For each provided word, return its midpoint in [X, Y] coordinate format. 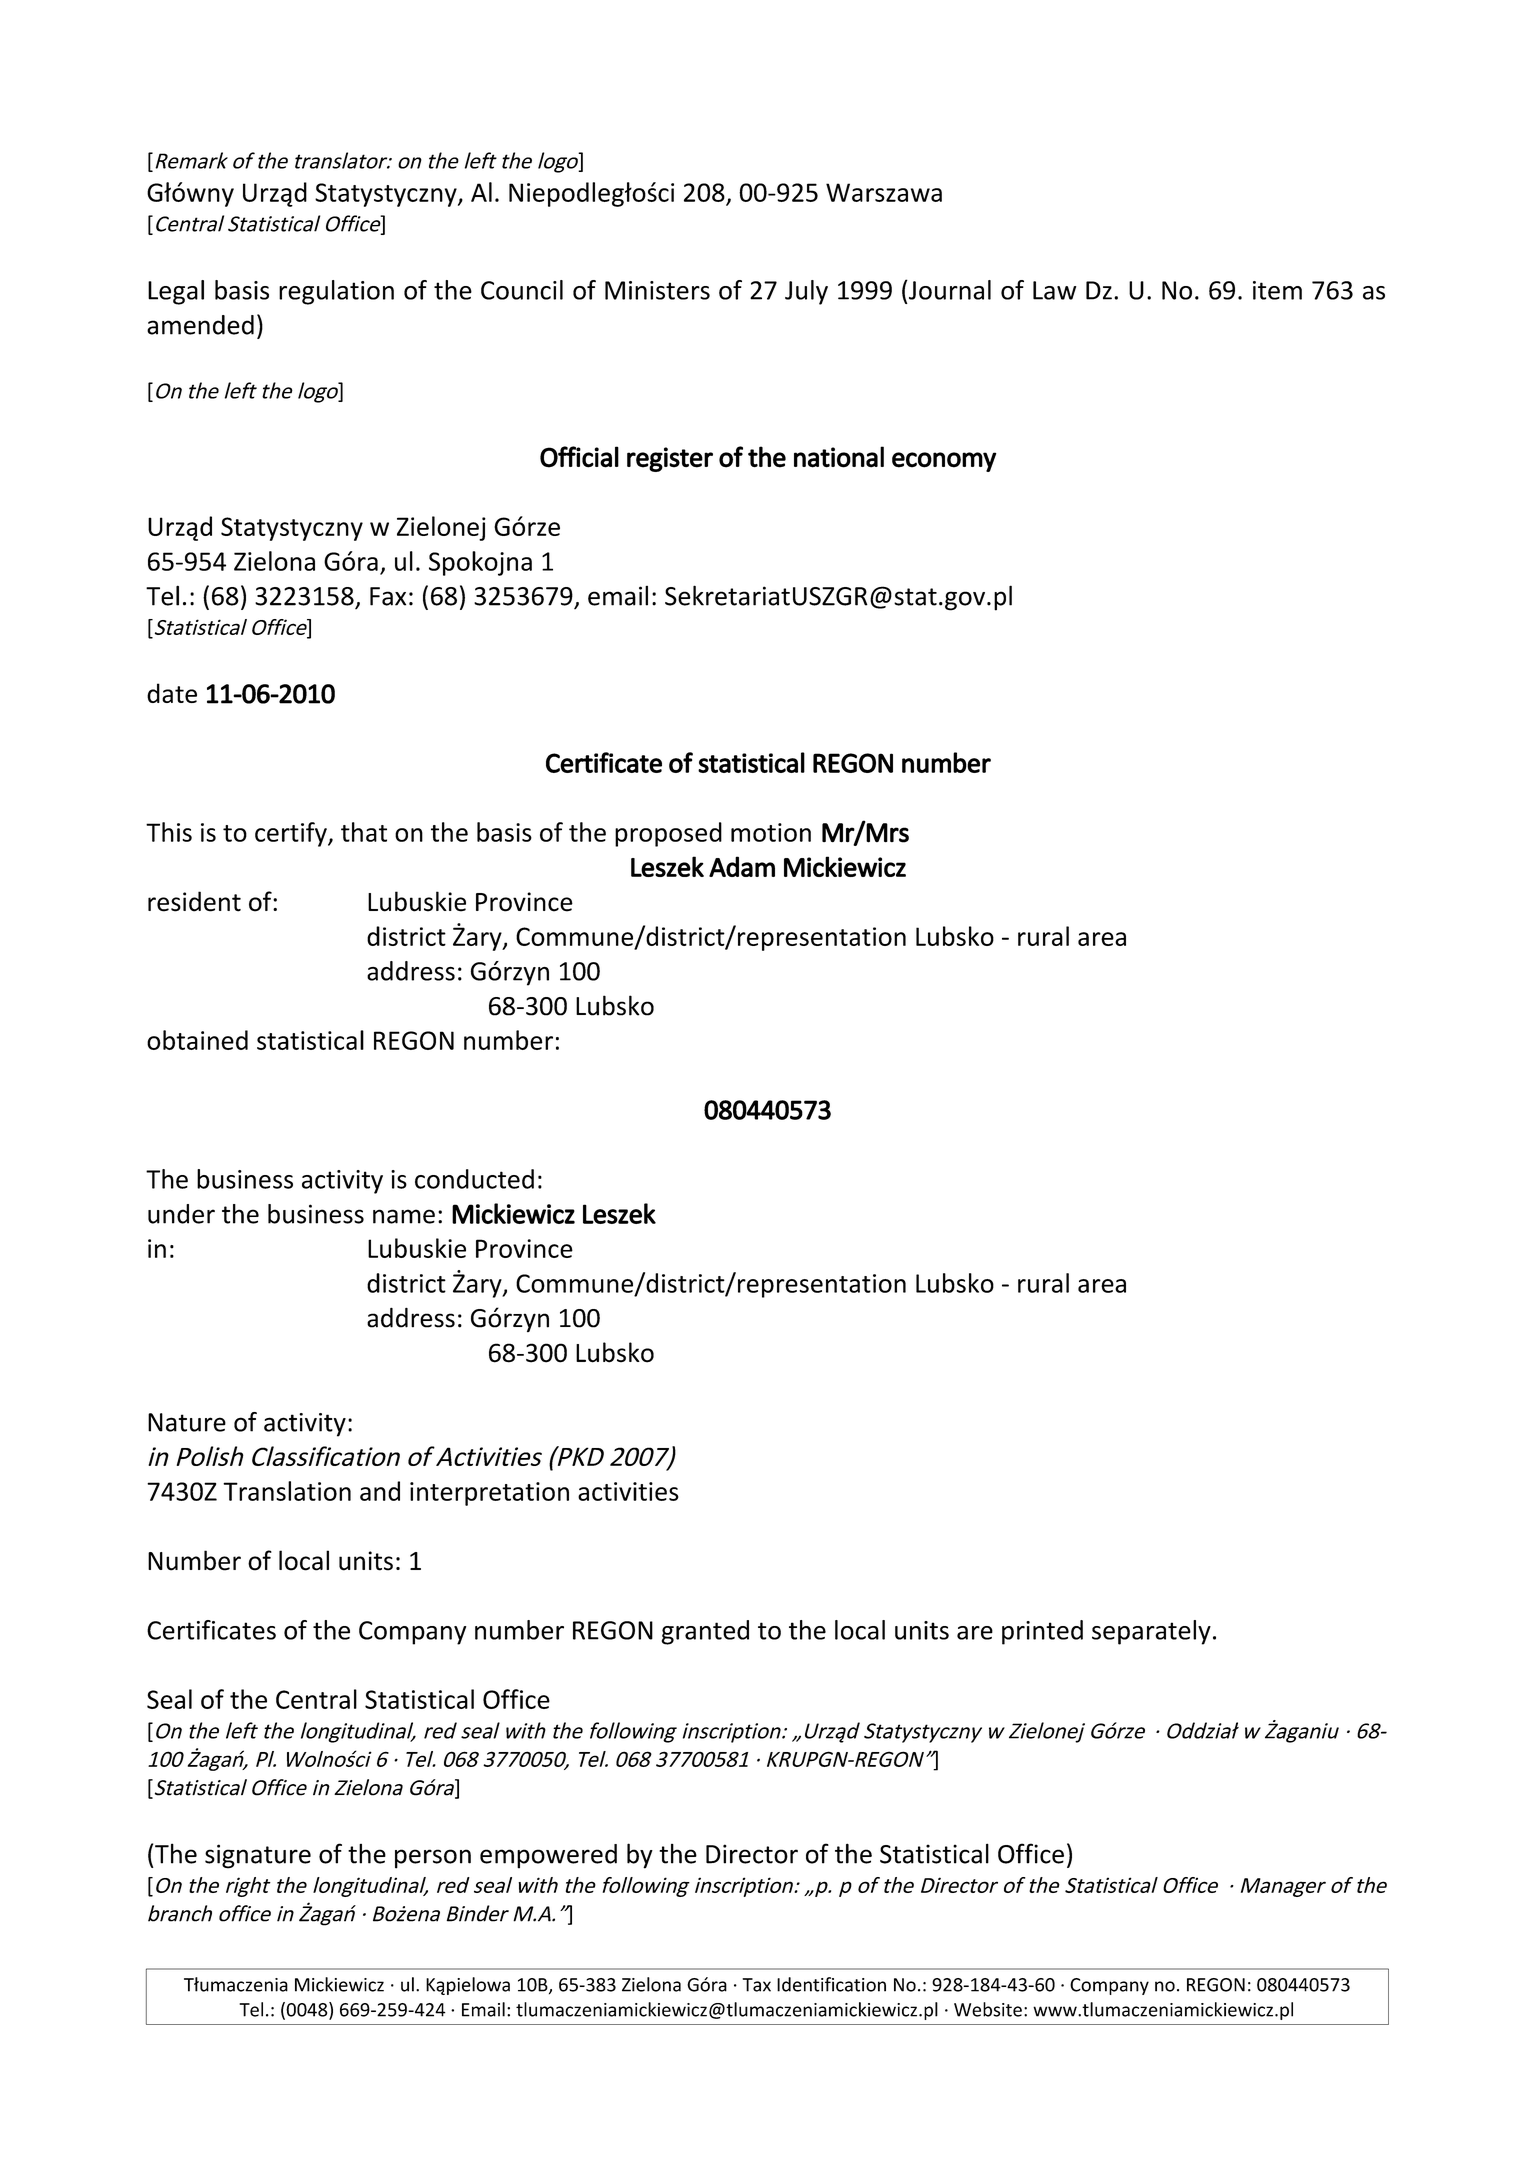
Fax [388, 596]
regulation [336, 292]
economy [944, 462]
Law [1054, 290]
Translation [287, 1491]
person [433, 1859]
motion [771, 832]
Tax [756, 1985]
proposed [668, 834]
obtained [197, 1040]
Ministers [657, 290]
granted [705, 1632]
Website [988, 2009]
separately [1151, 1632]
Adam [742, 866]
